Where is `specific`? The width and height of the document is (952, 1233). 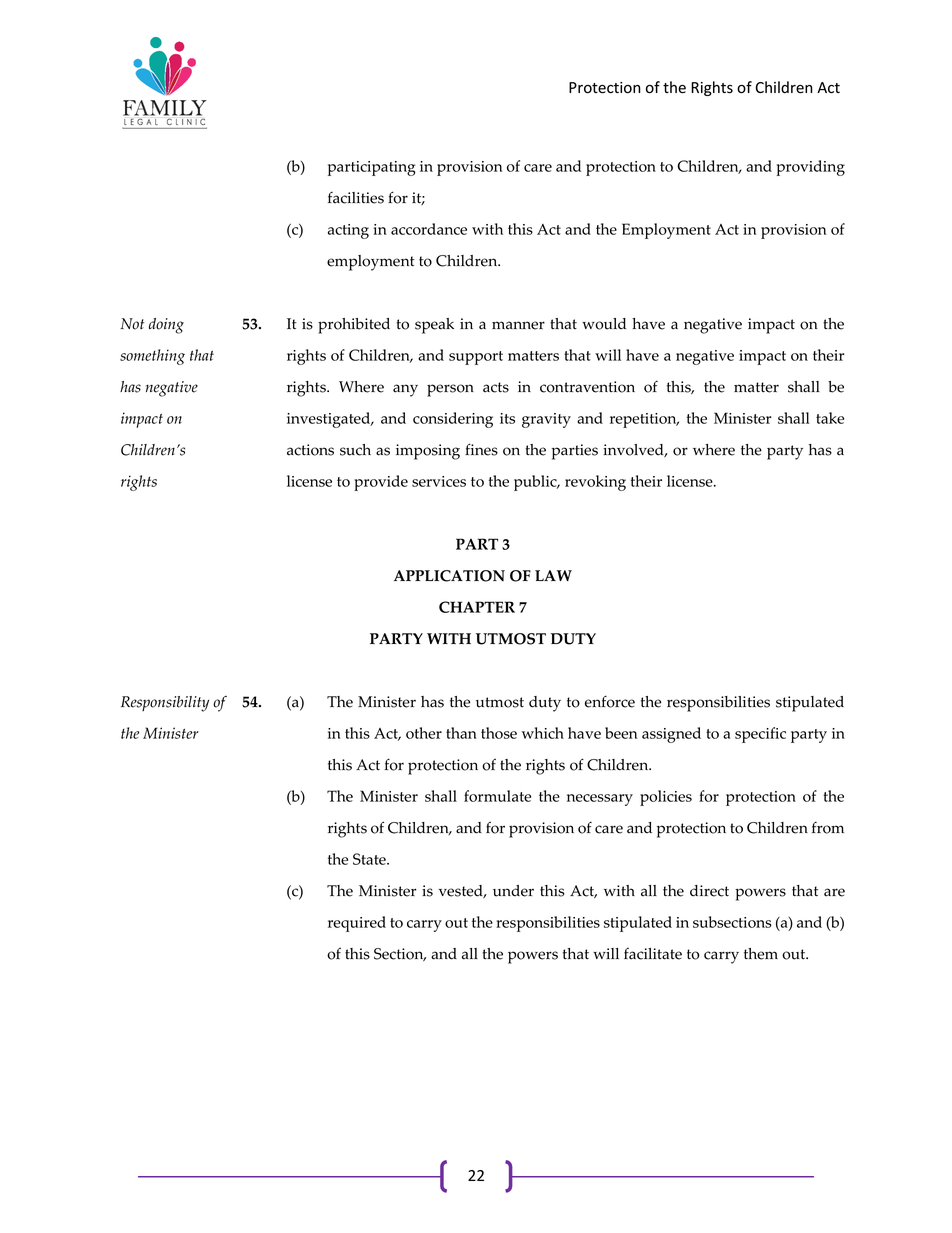
specific is located at coordinates (760, 735).
